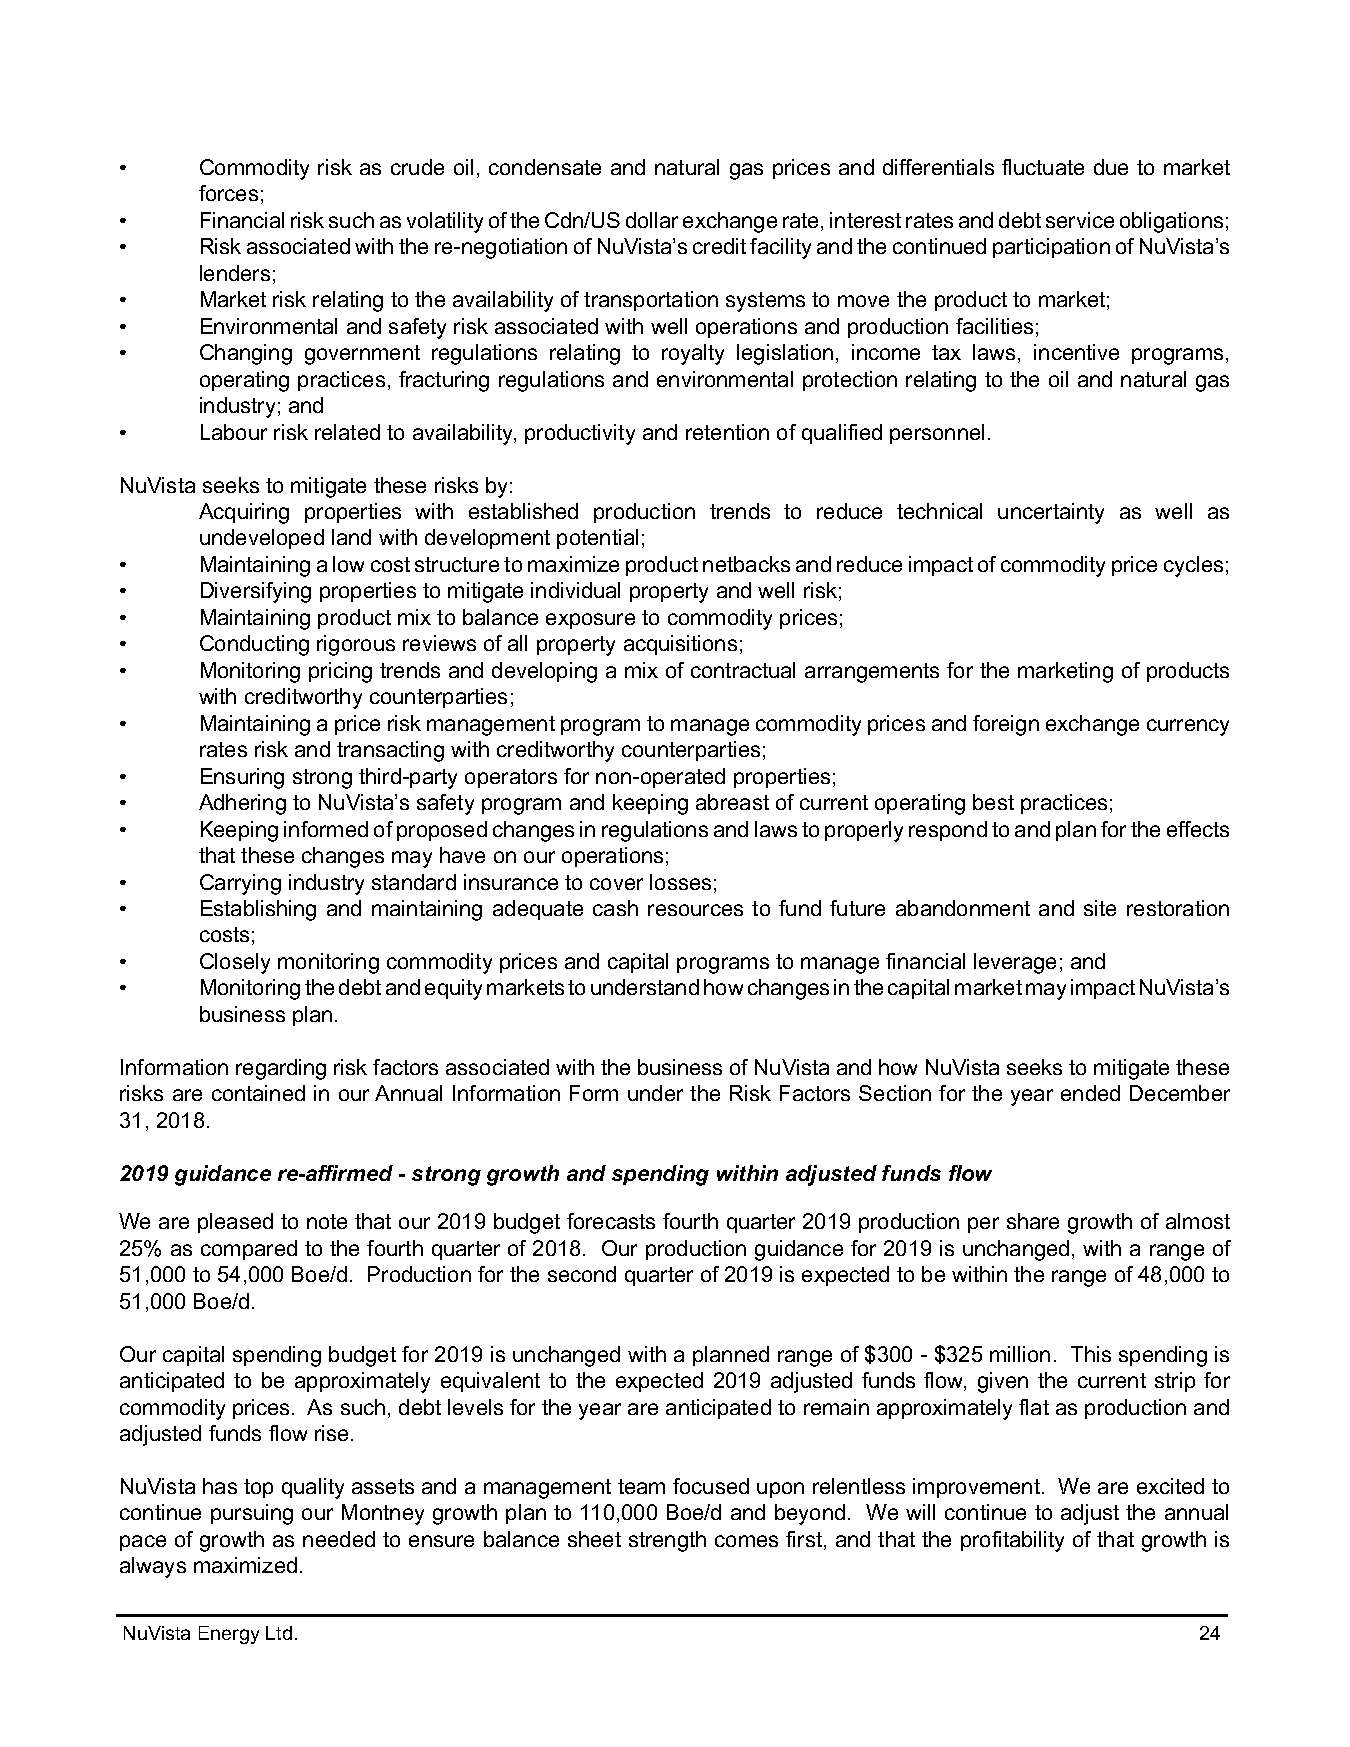  I want to click on ended, so click(1090, 1093).
